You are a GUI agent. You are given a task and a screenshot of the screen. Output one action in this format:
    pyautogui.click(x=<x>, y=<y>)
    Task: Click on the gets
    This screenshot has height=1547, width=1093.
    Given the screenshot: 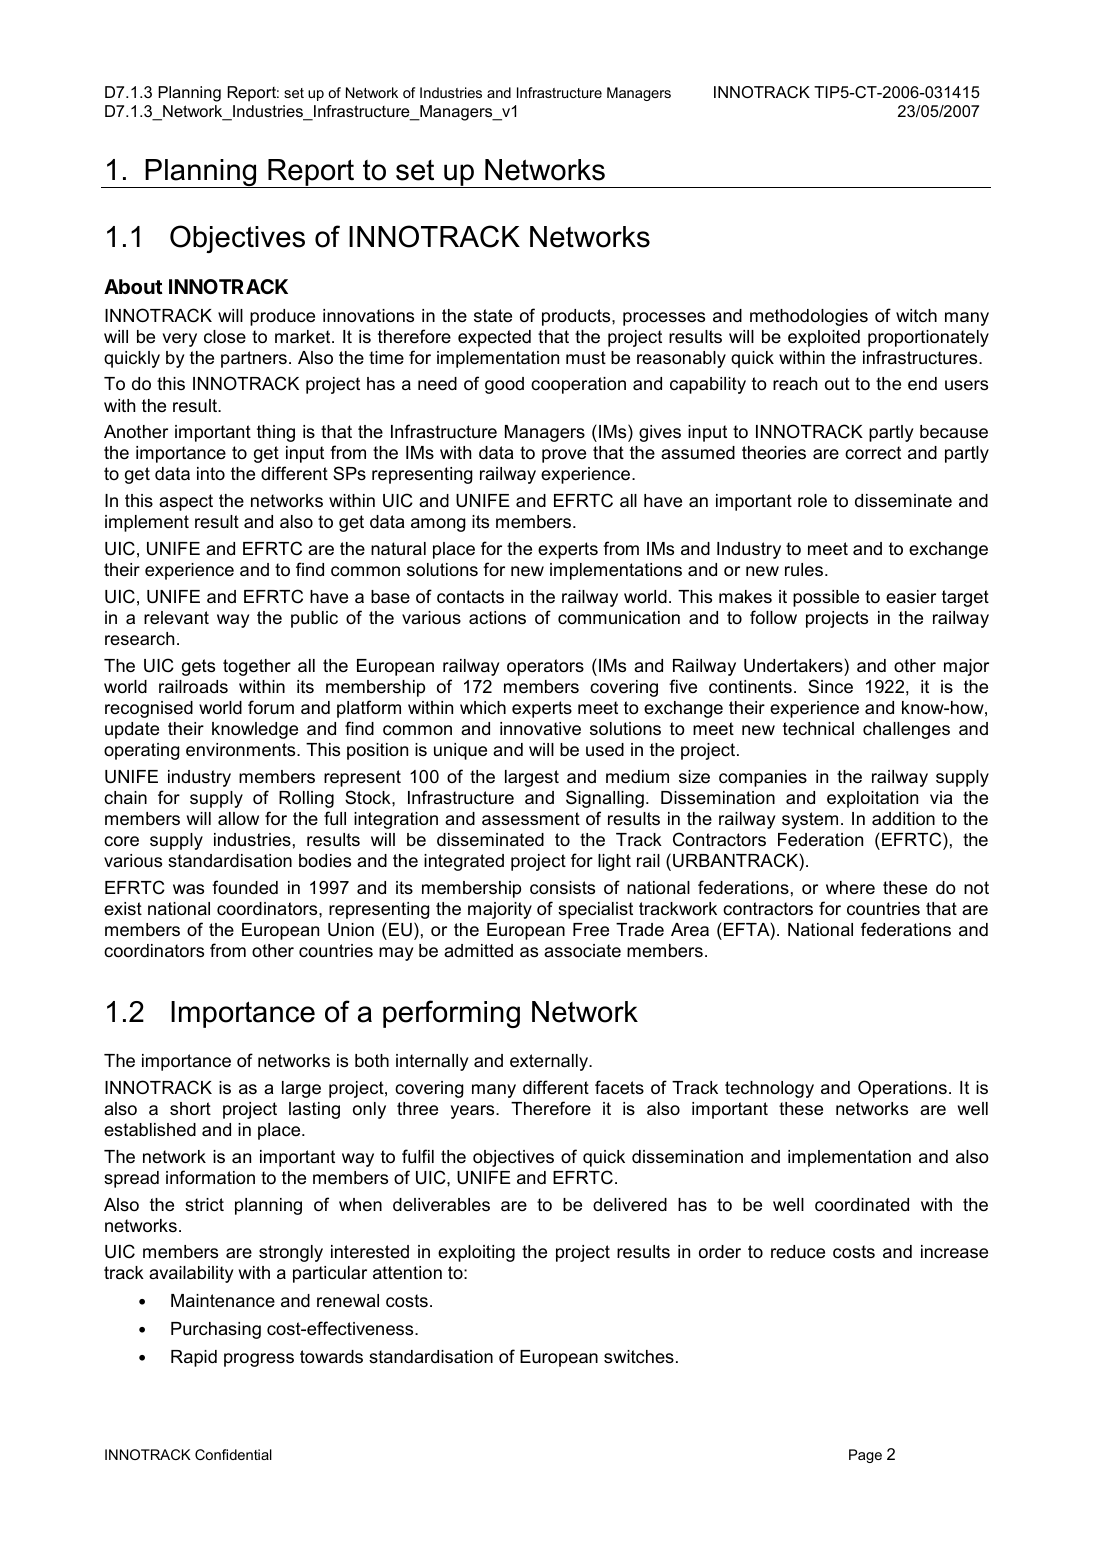 What is the action you would take?
    pyautogui.click(x=198, y=667)
